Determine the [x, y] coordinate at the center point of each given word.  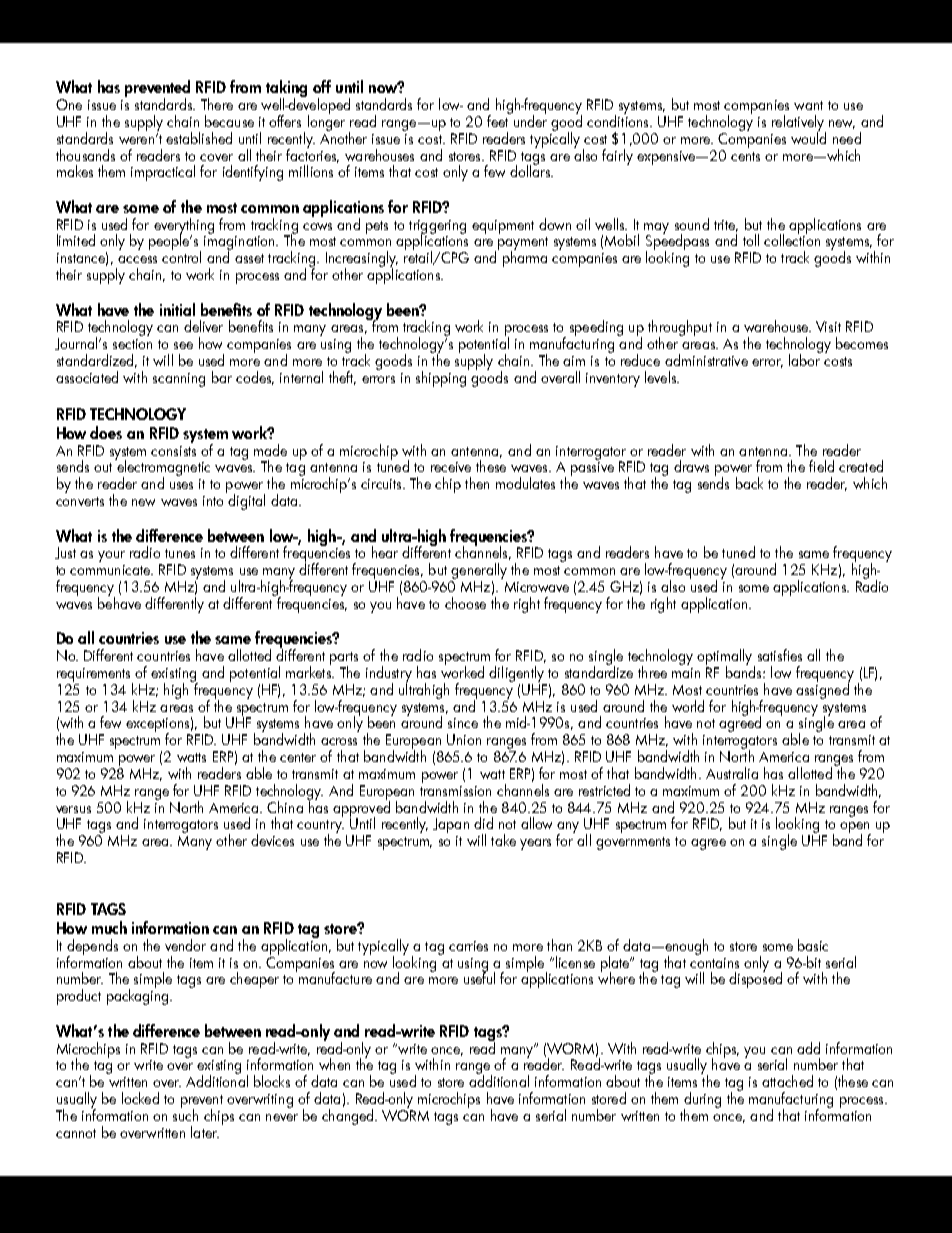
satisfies [780, 655]
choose [465, 603]
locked [140, 1098]
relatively [799, 124]
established [199, 138]
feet [499, 120]
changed [349, 1117]
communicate [111, 570]
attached [787, 1081]
